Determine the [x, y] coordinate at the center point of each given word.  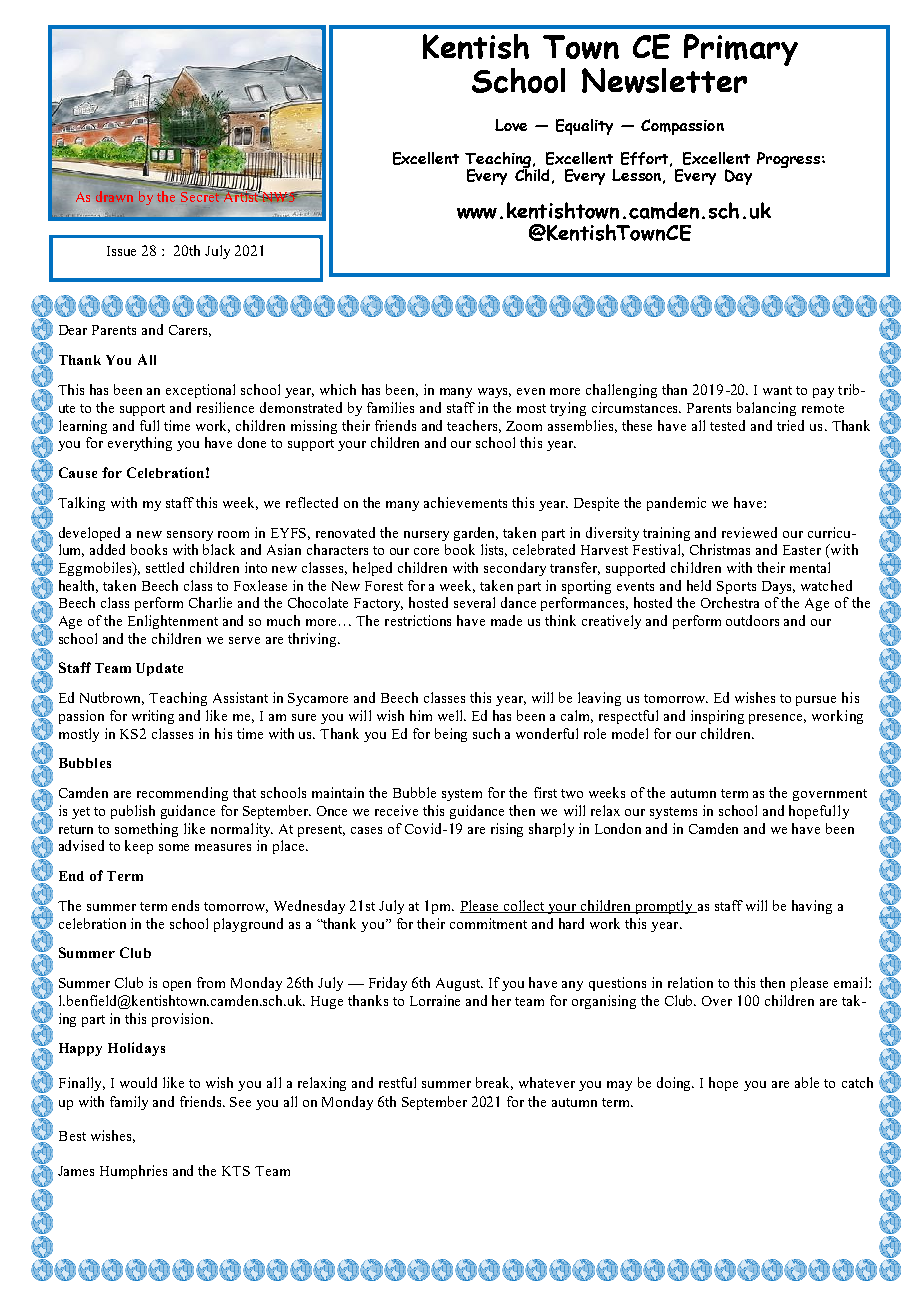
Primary [741, 50]
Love [511, 125]
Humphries [133, 1172]
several [474, 602]
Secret [201, 195]
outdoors [752, 620]
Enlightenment [173, 622]
